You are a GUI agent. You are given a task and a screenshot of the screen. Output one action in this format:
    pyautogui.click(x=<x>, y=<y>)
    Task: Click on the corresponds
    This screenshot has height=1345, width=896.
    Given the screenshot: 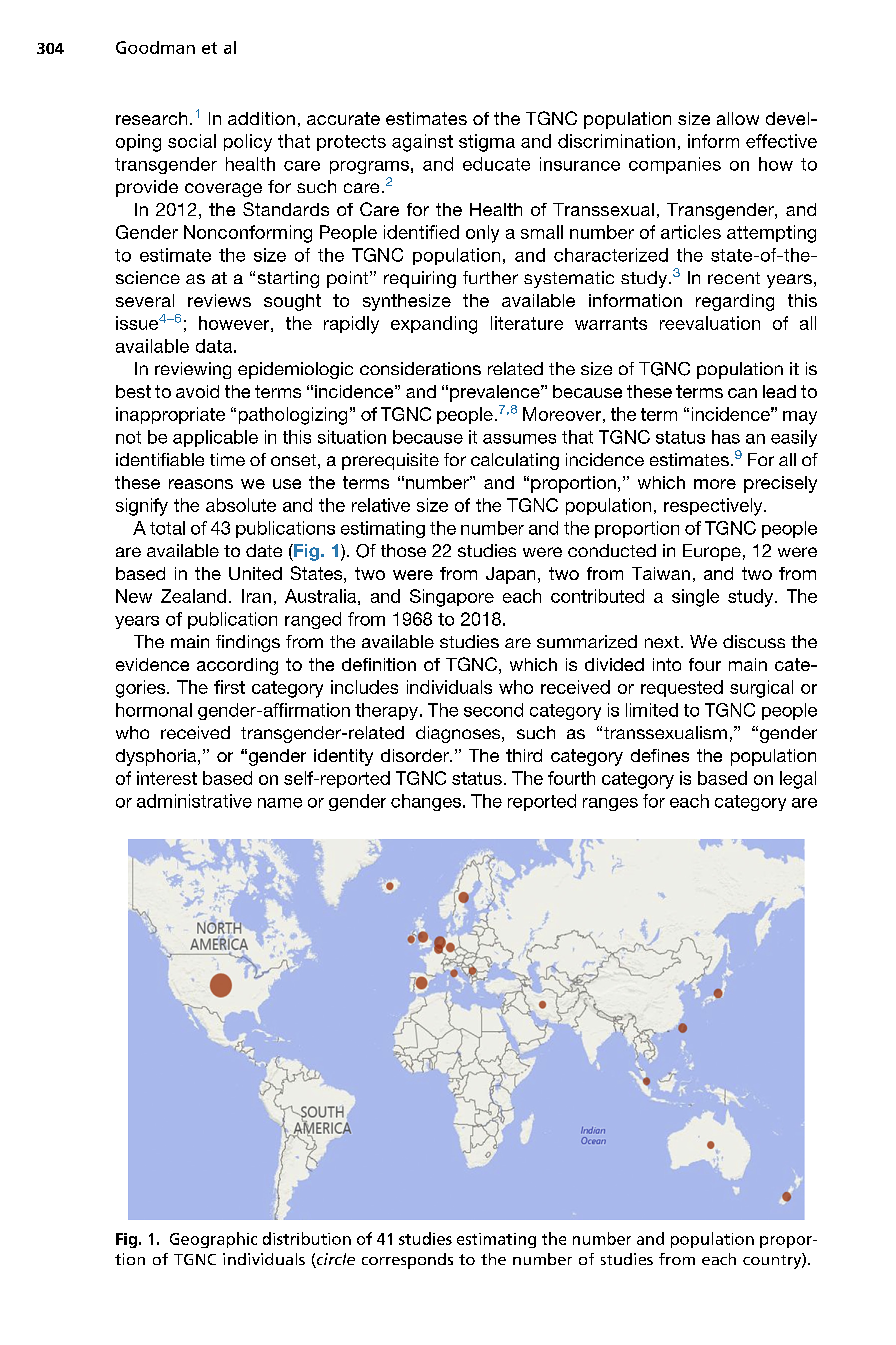 What is the action you would take?
    pyautogui.click(x=407, y=1261)
